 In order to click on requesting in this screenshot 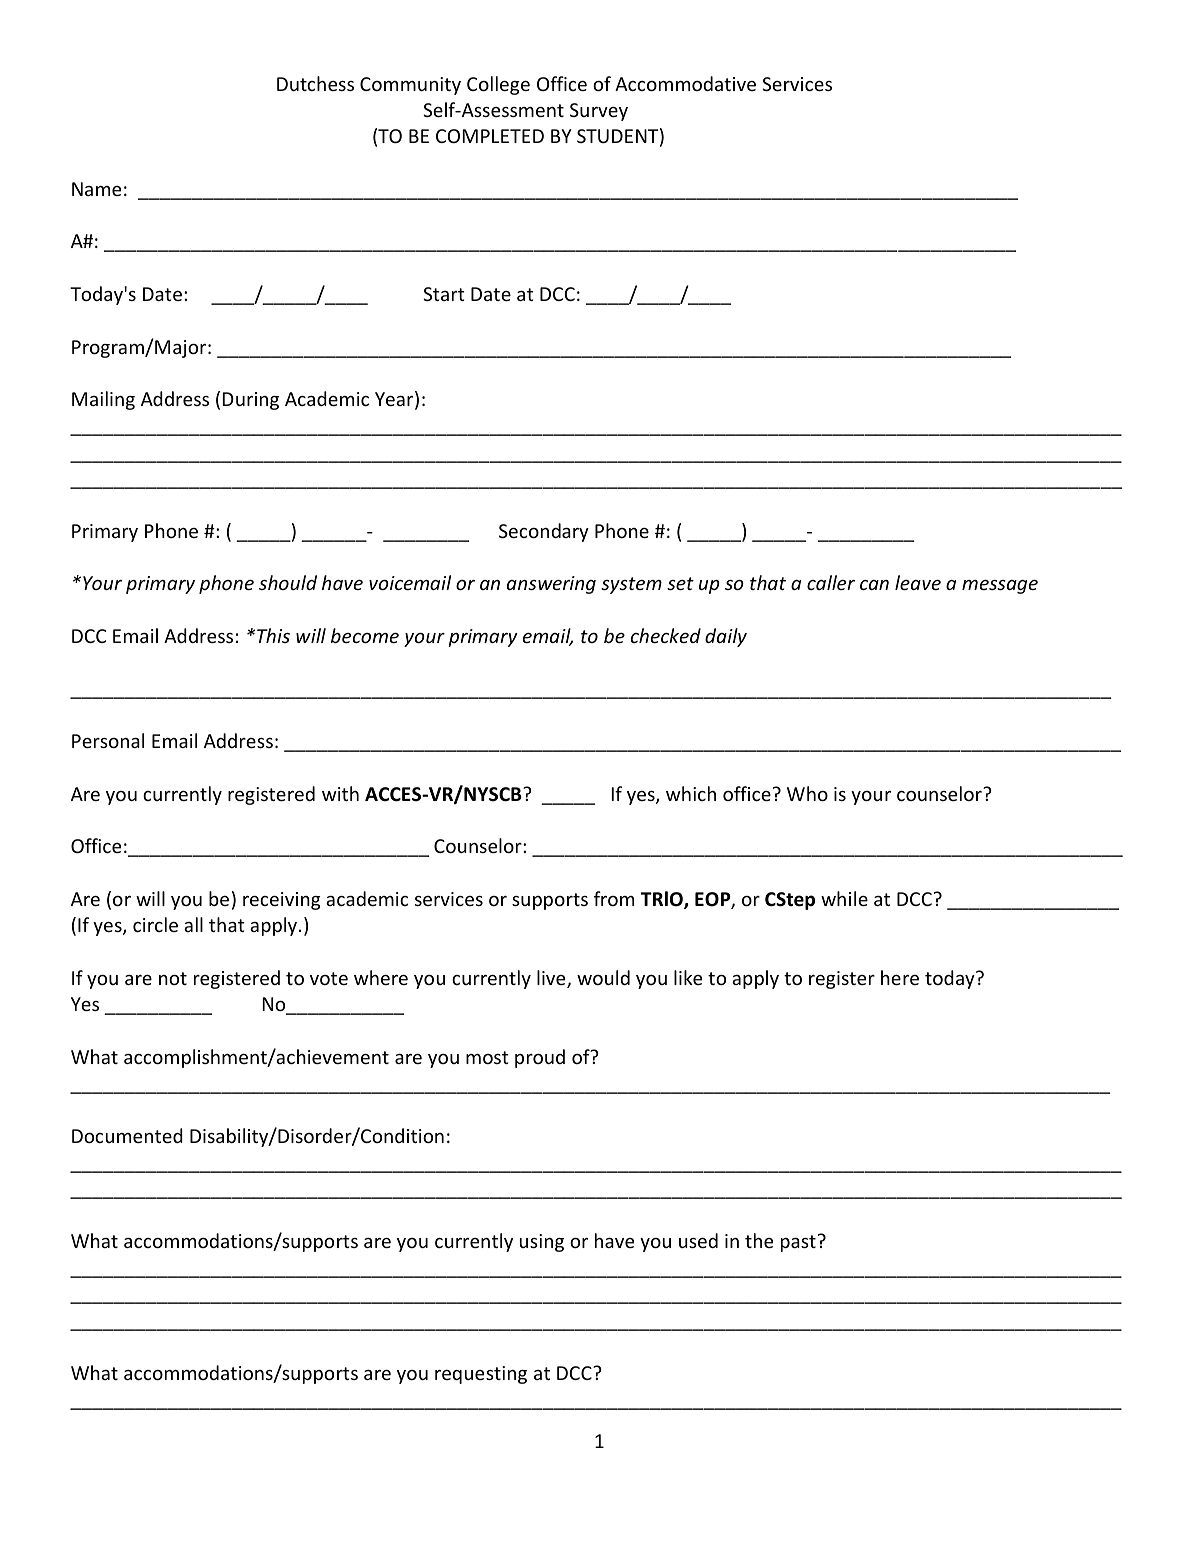, I will do `click(481, 1375)`.
